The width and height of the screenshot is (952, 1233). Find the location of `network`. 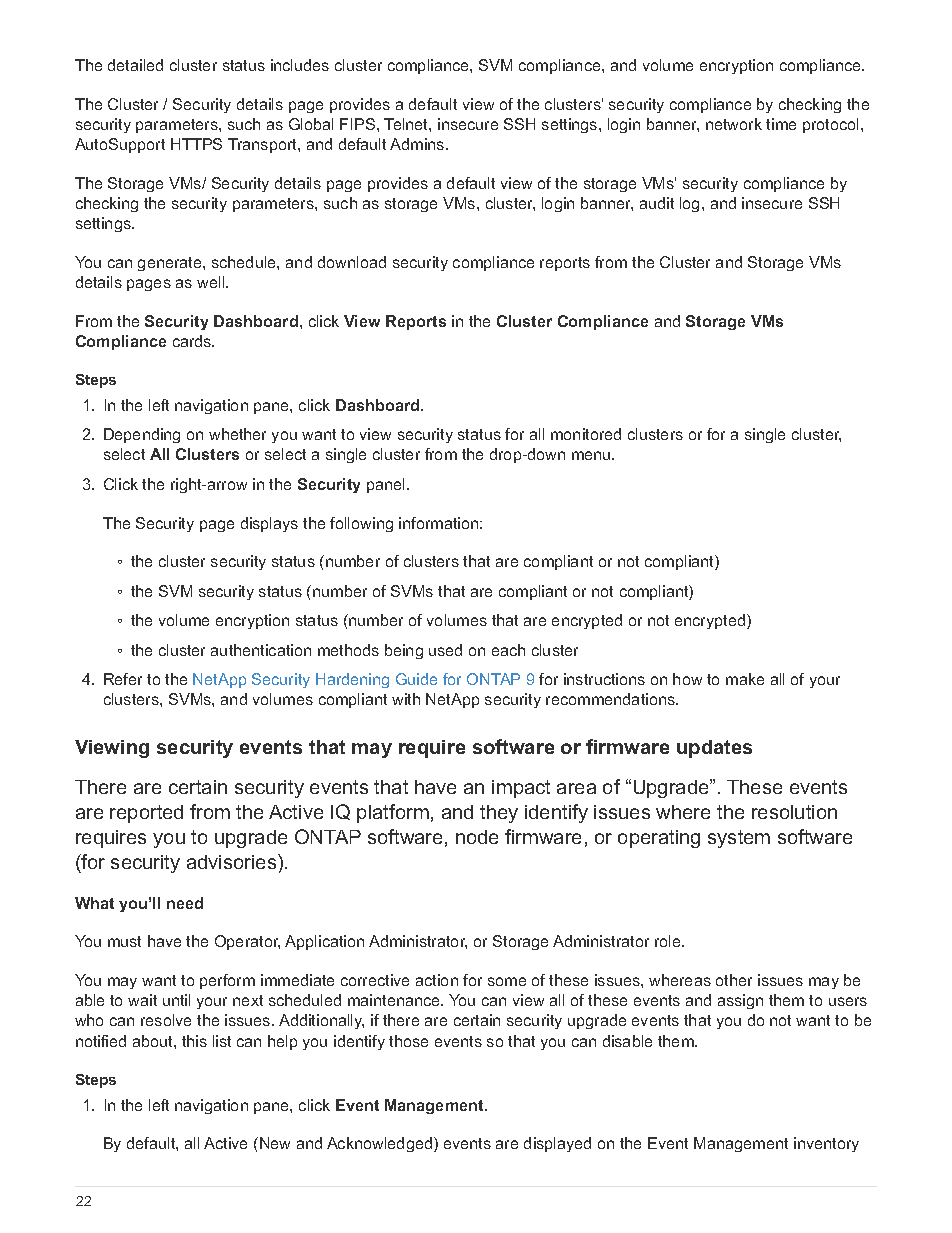

network is located at coordinates (734, 124).
